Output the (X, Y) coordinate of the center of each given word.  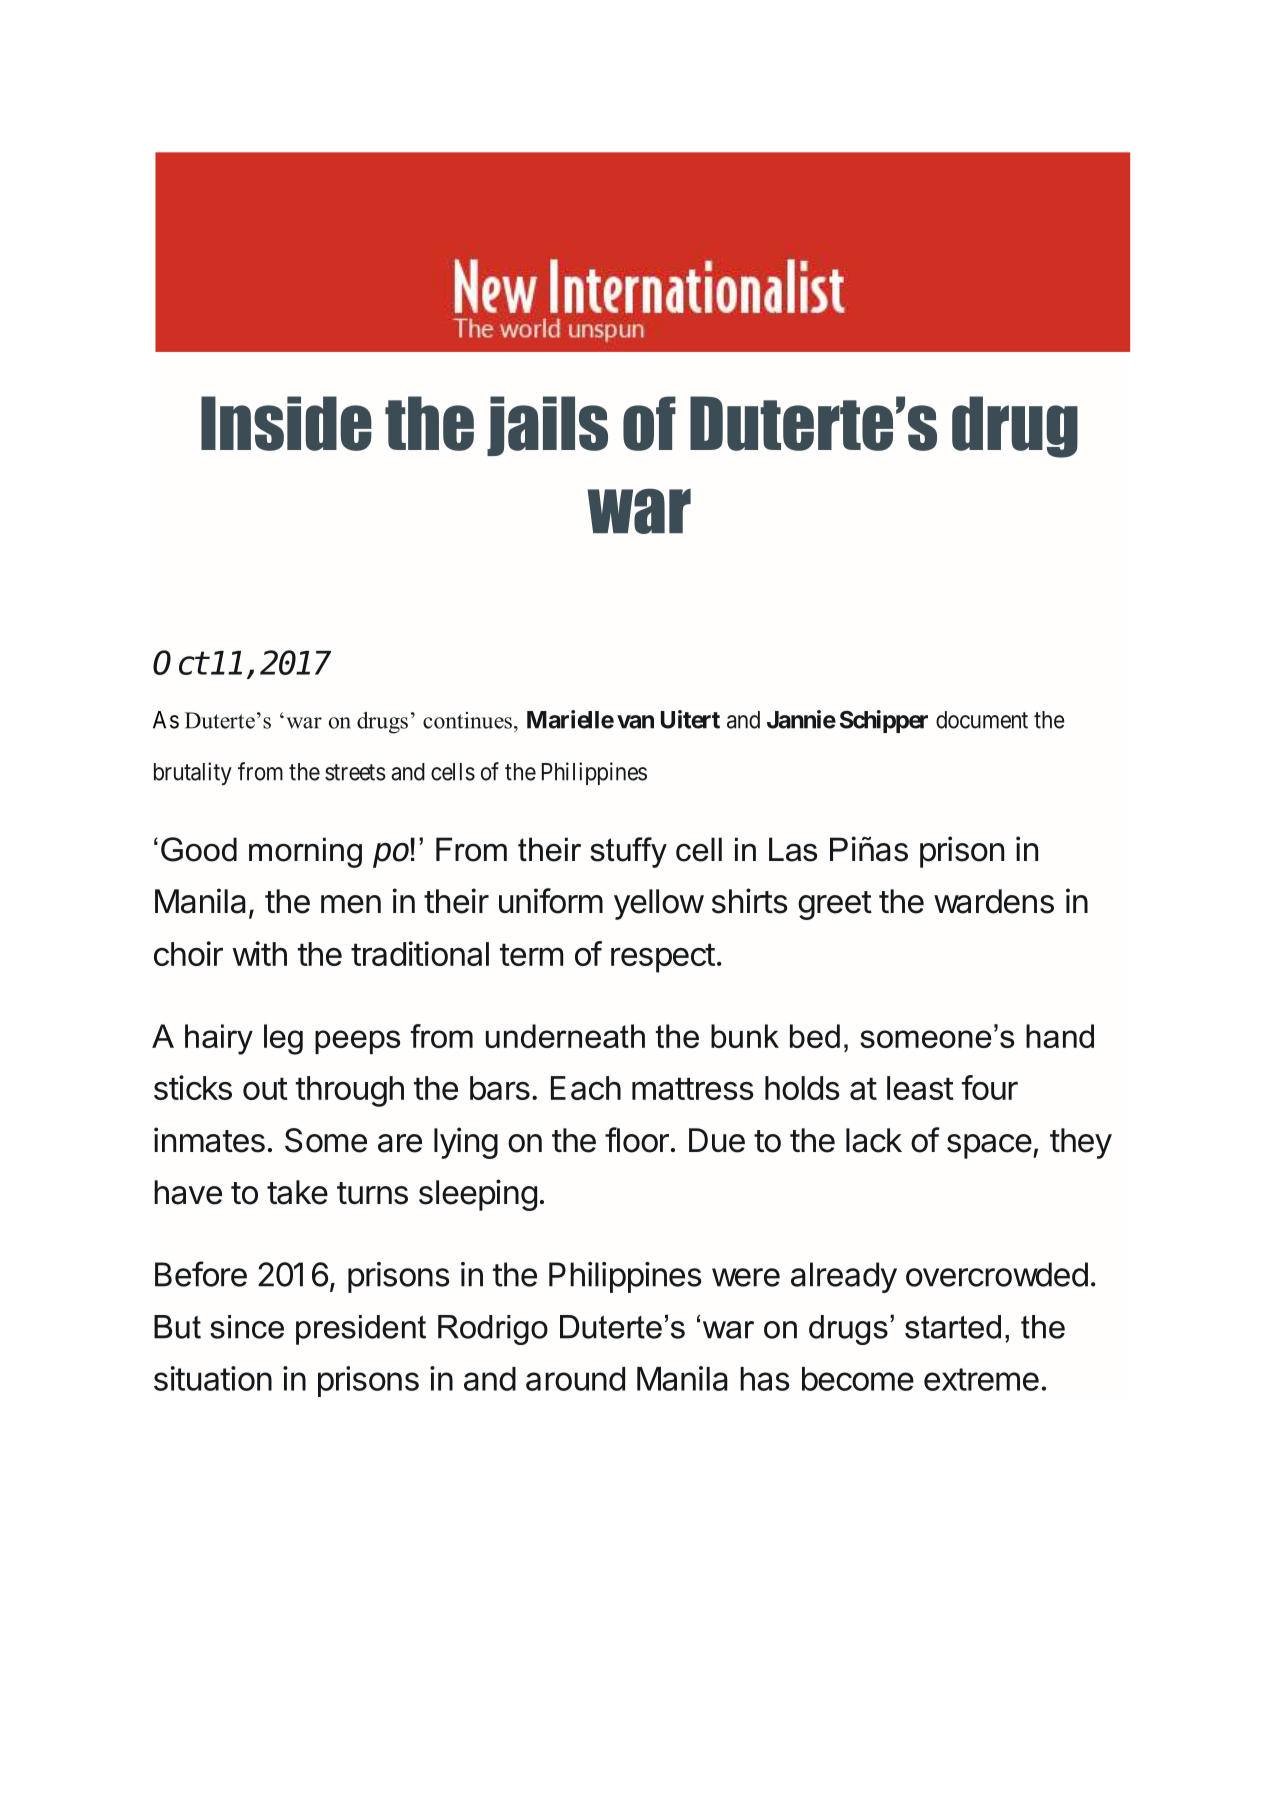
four (990, 1087)
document (982, 720)
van (635, 722)
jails (547, 426)
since (247, 1327)
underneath (565, 1036)
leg (283, 1039)
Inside (286, 423)
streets (355, 772)
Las (793, 849)
